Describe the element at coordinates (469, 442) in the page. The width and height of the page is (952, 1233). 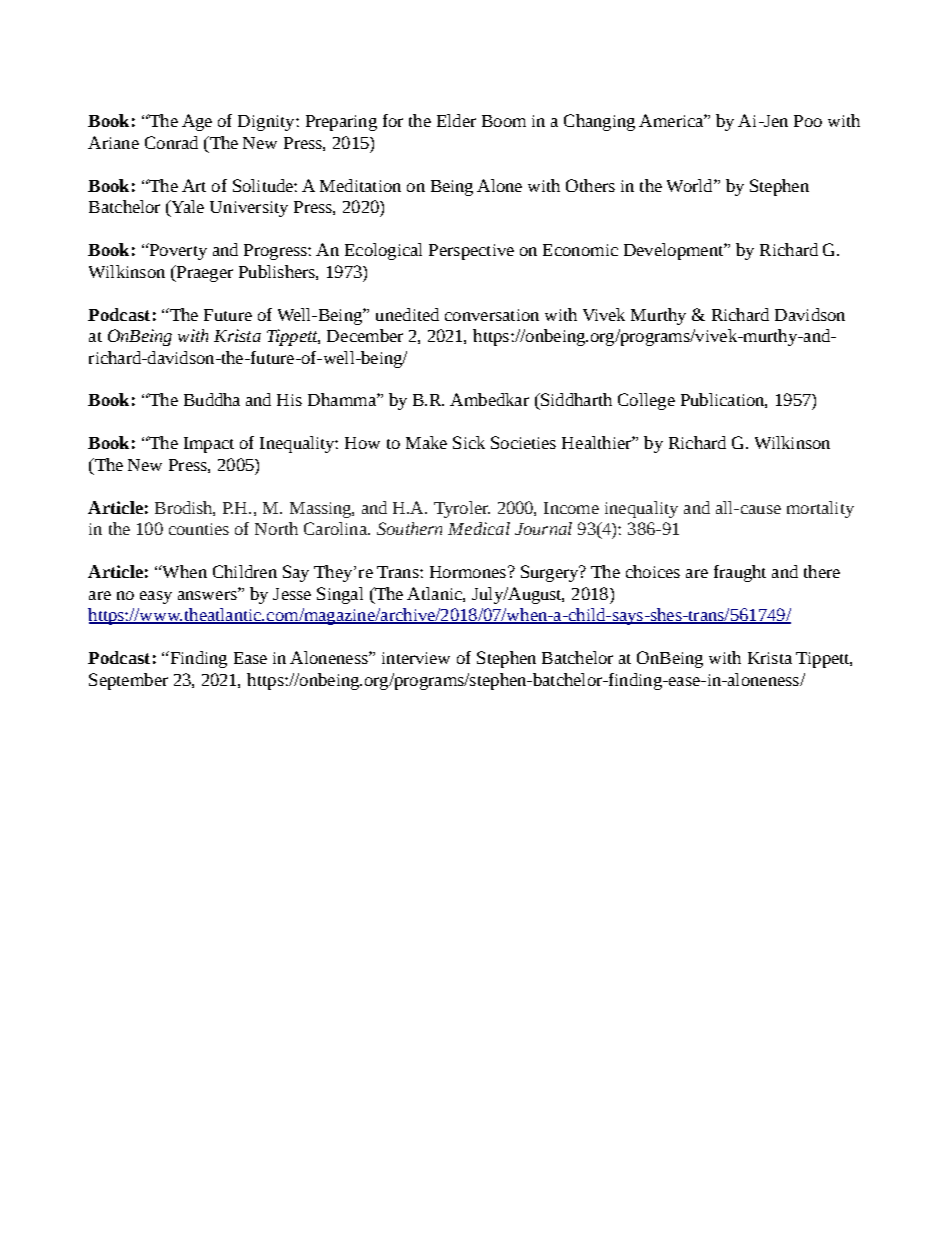
I see `Sick` at that location.
